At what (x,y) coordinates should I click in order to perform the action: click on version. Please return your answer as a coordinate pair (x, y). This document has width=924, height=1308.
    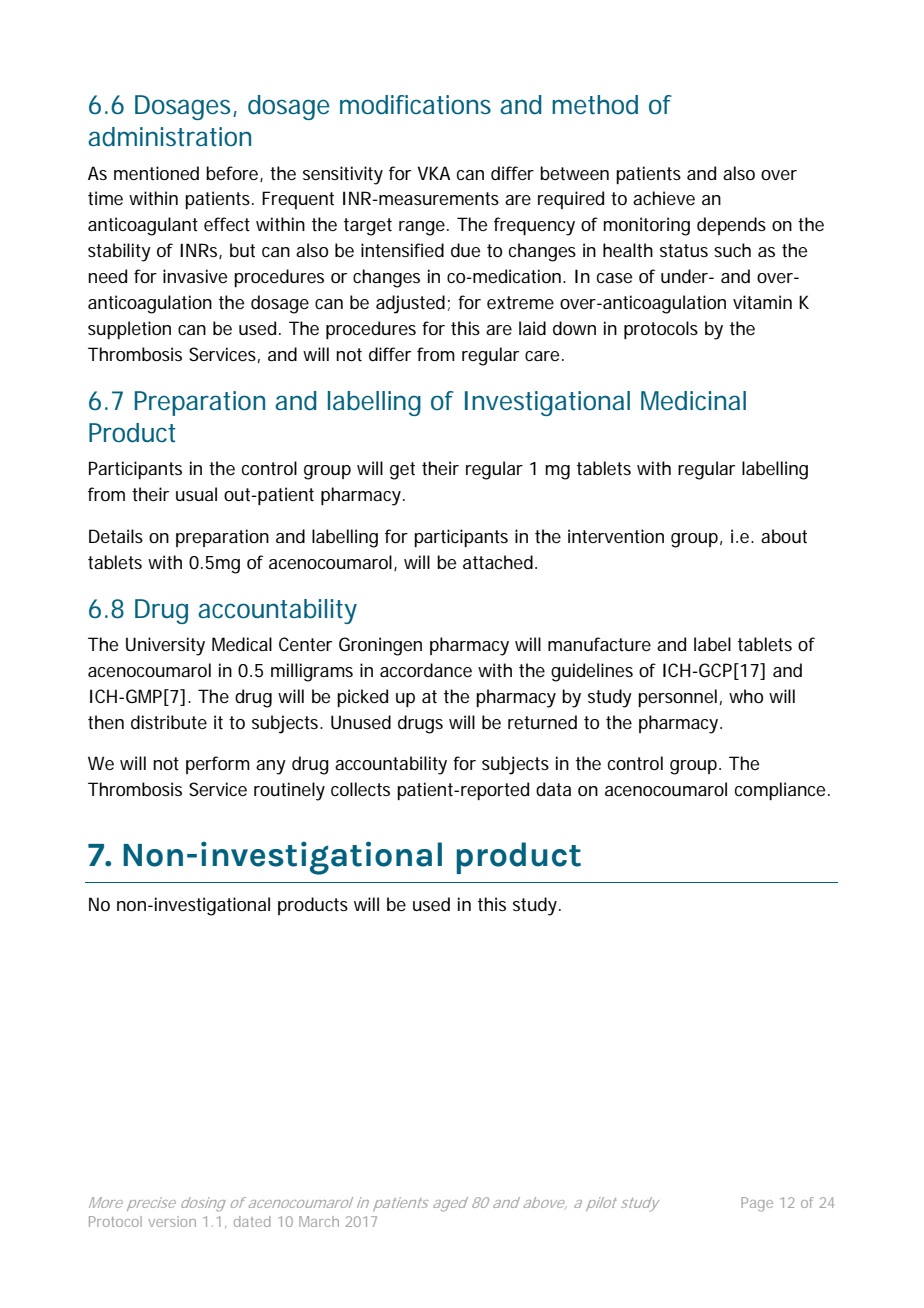
    Looking at the image, I should click on (172, 1221).
